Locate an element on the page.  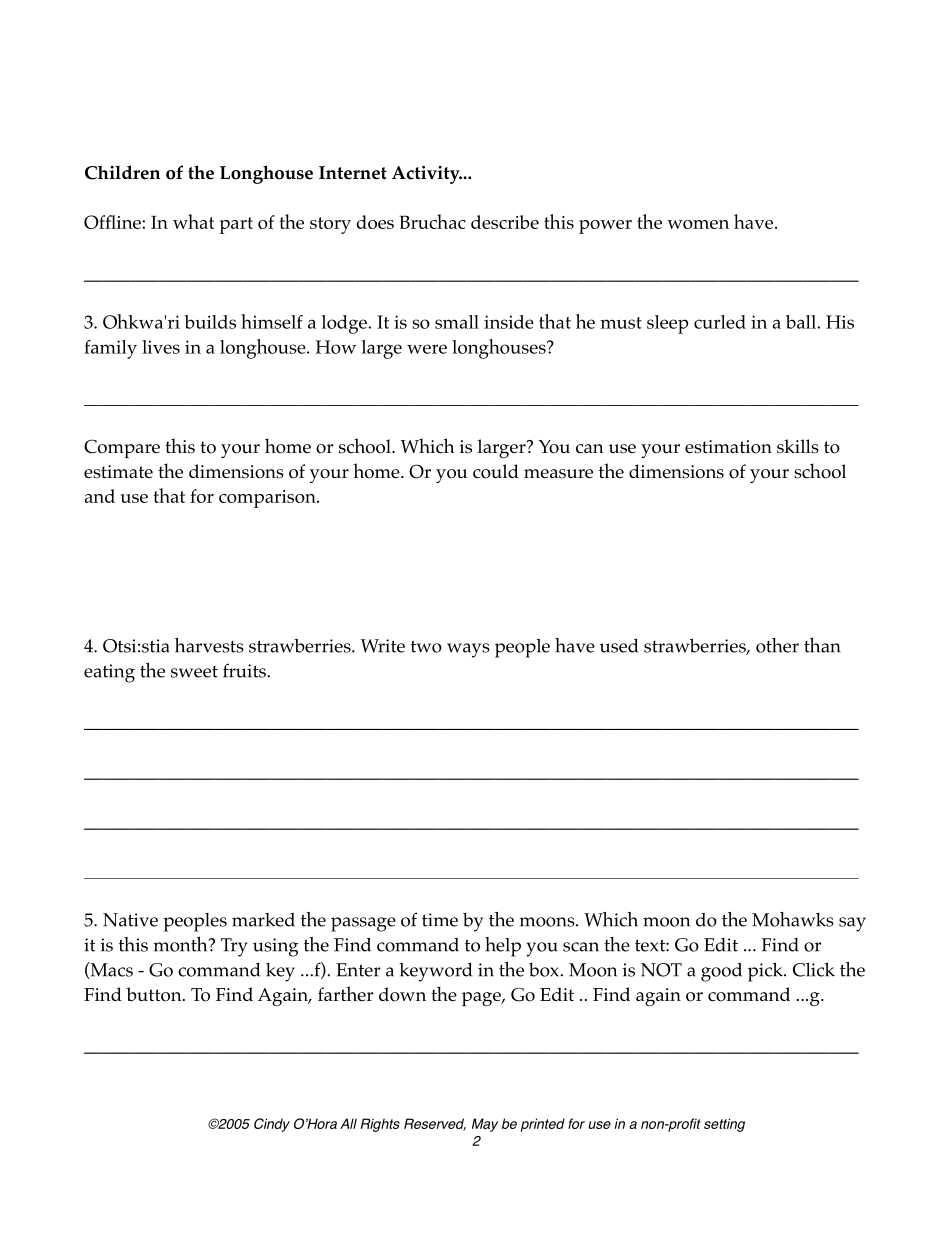
Compare is located at coordinates (122, 448).
